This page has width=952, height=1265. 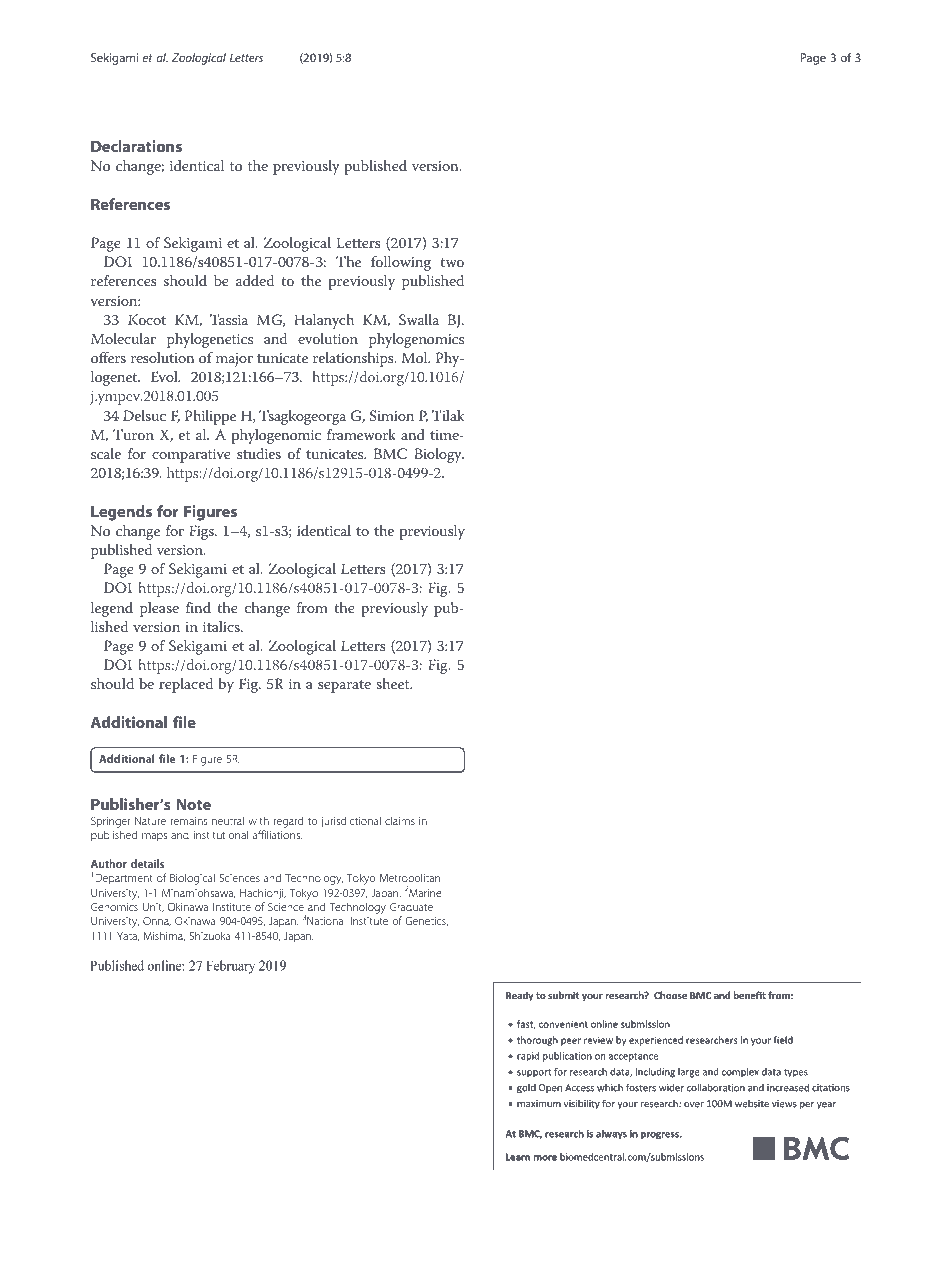 What do you see at coordinates (202, 532) in the page?
I see `Figs` at bounding box center [202, 532].
